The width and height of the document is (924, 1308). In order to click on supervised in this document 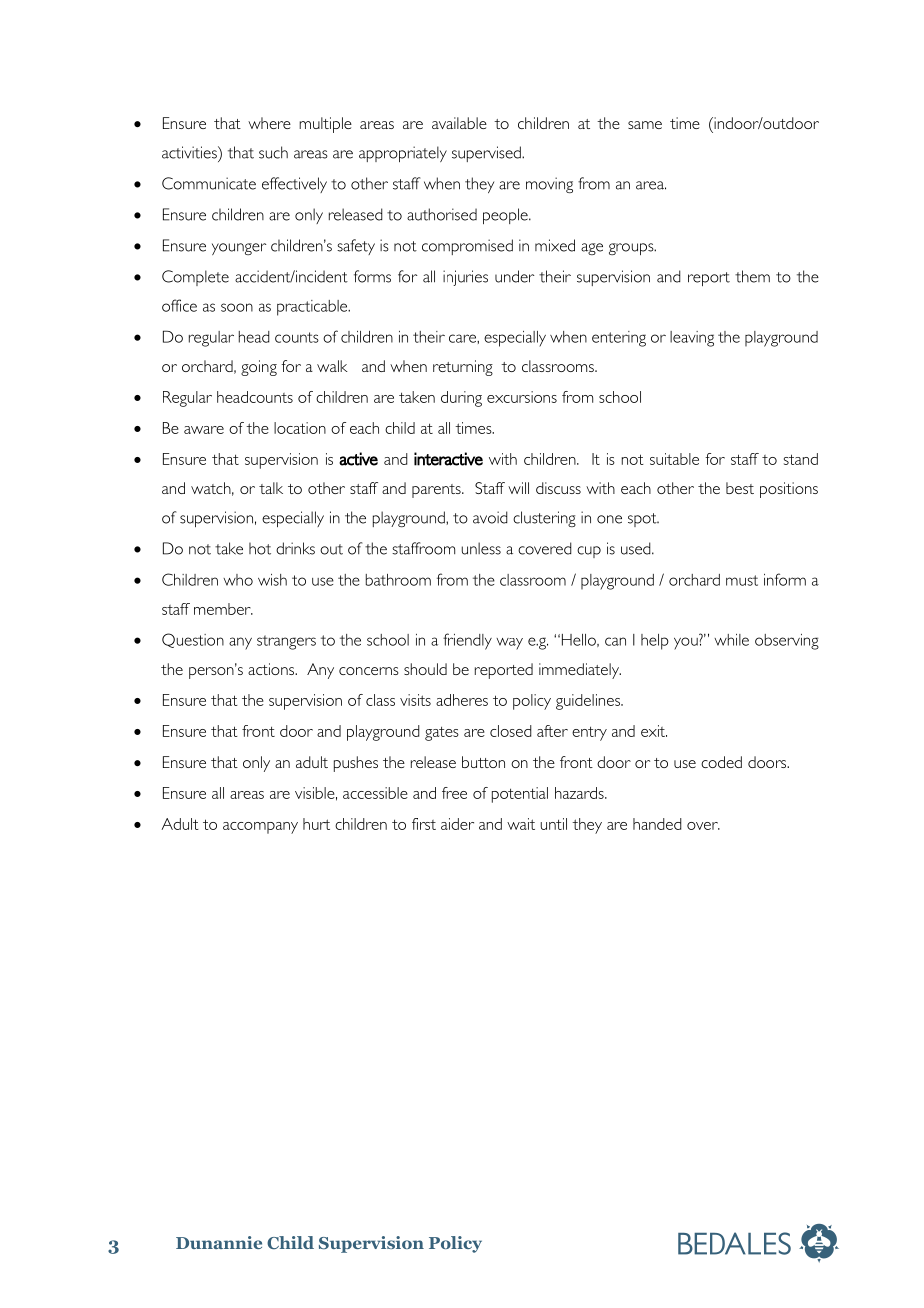, I will do `click(487, 154)`.
